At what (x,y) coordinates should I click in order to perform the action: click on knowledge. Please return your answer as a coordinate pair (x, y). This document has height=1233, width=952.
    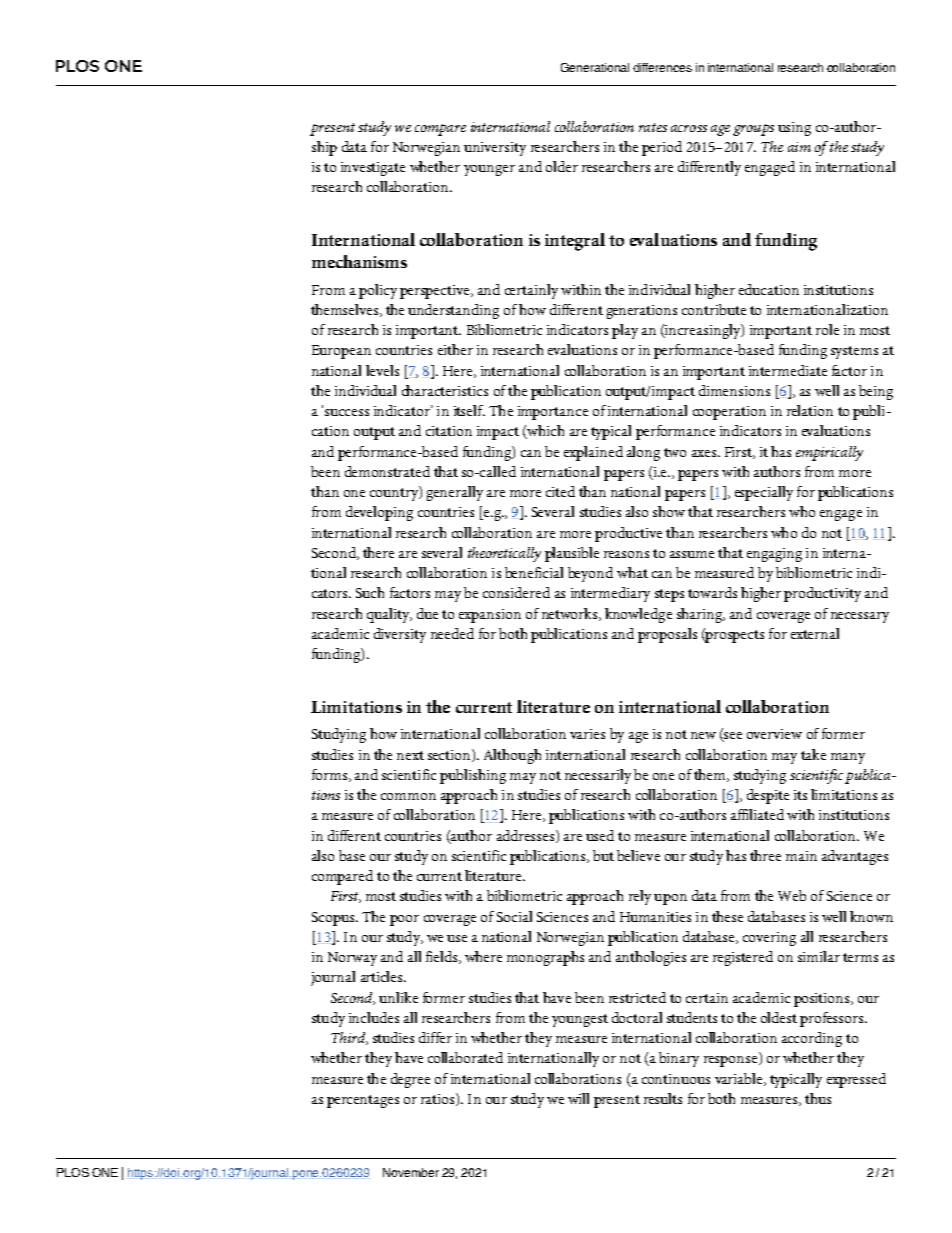
    Looking at the image, I should click on (638, 615).
